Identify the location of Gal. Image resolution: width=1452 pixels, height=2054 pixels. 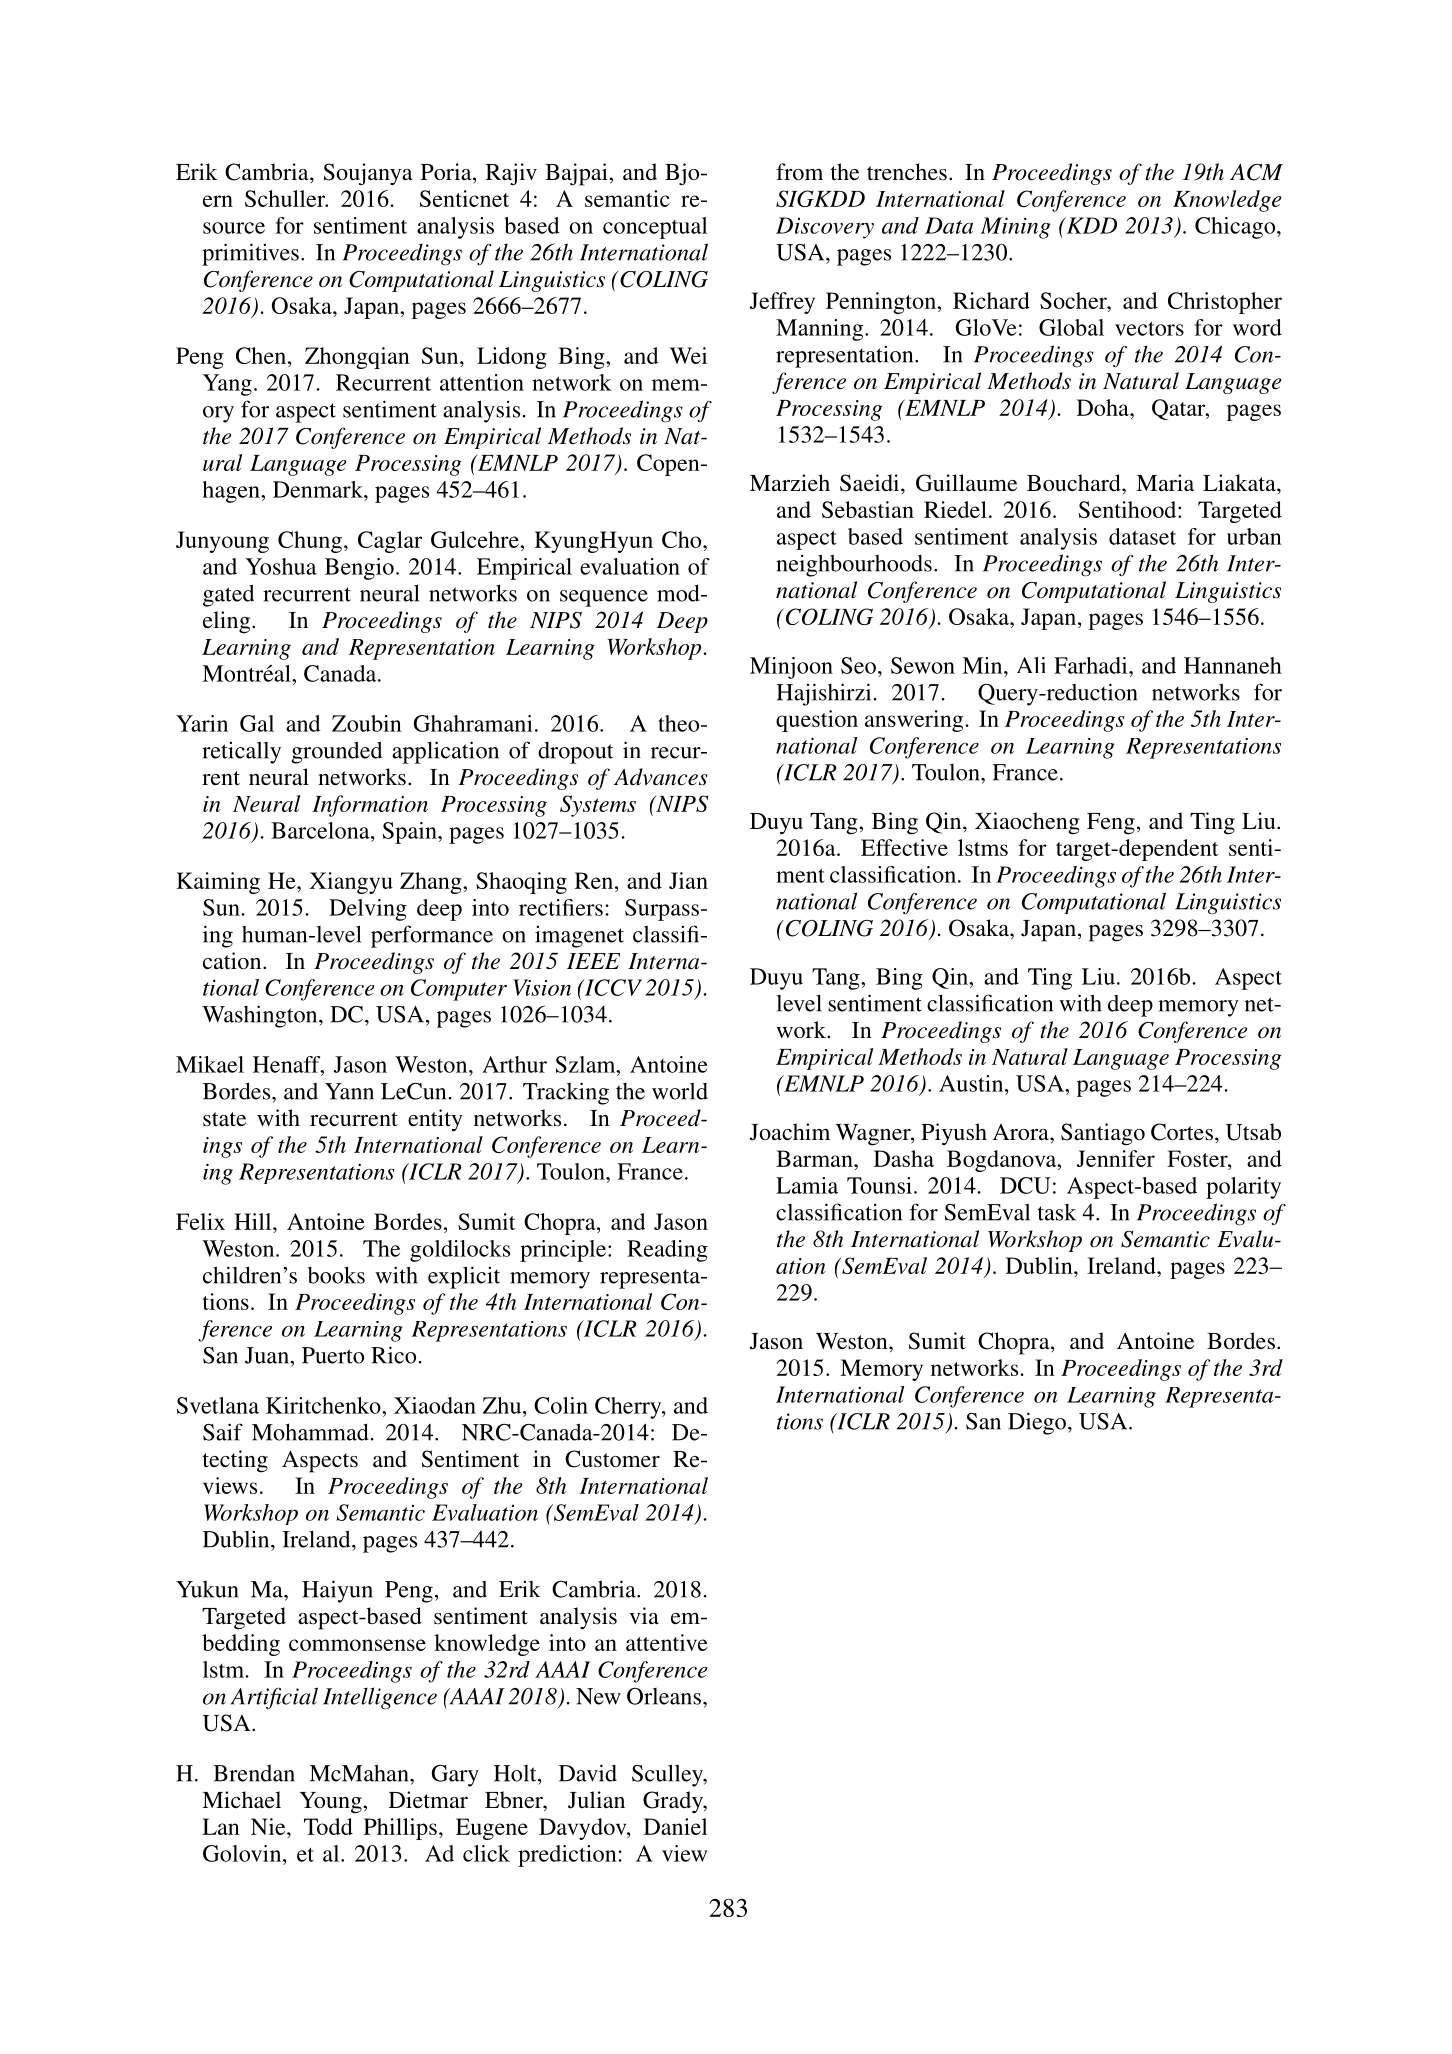
(257, 723).
